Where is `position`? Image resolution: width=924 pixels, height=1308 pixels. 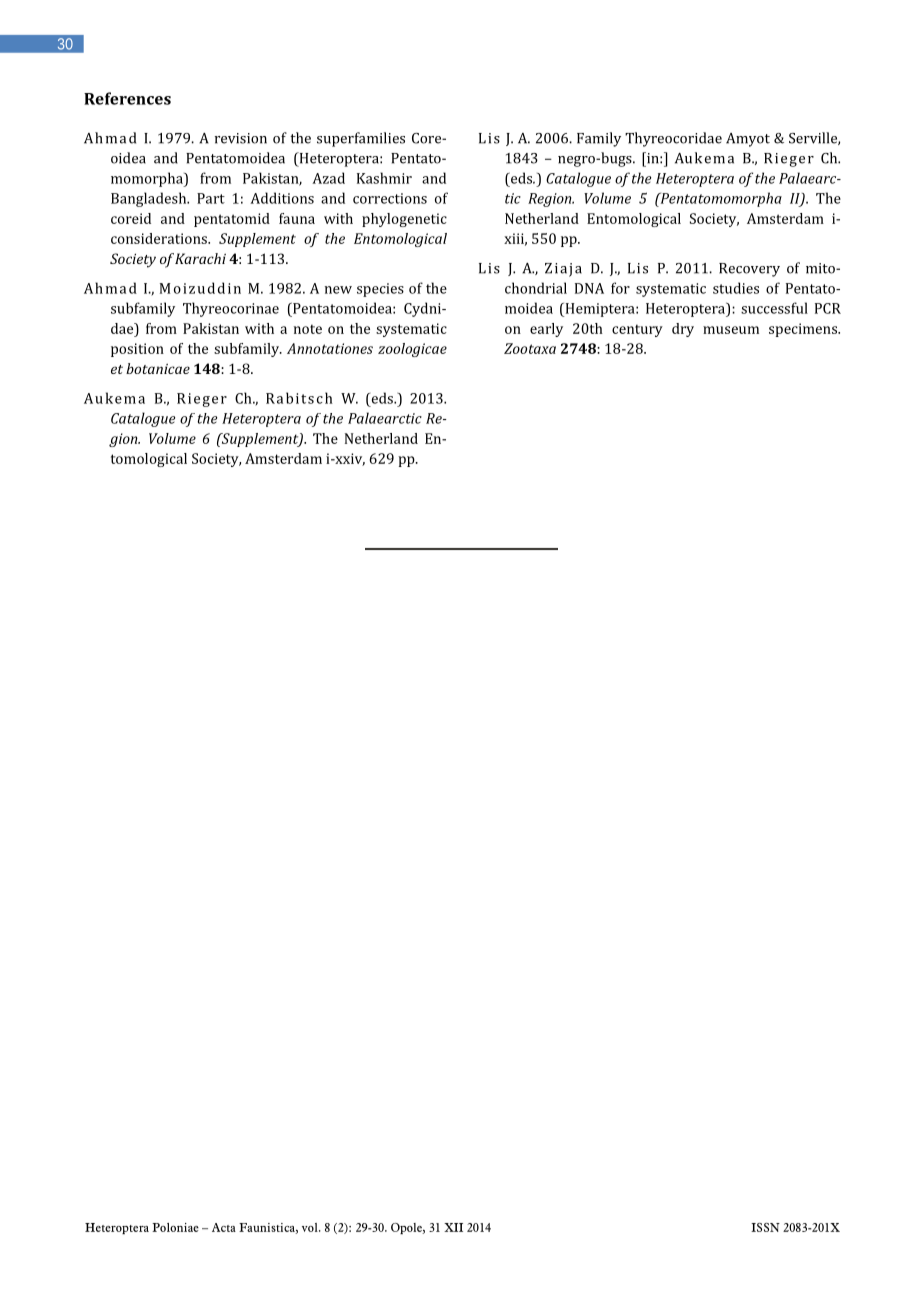
position is located at coordinates (137, 350).
